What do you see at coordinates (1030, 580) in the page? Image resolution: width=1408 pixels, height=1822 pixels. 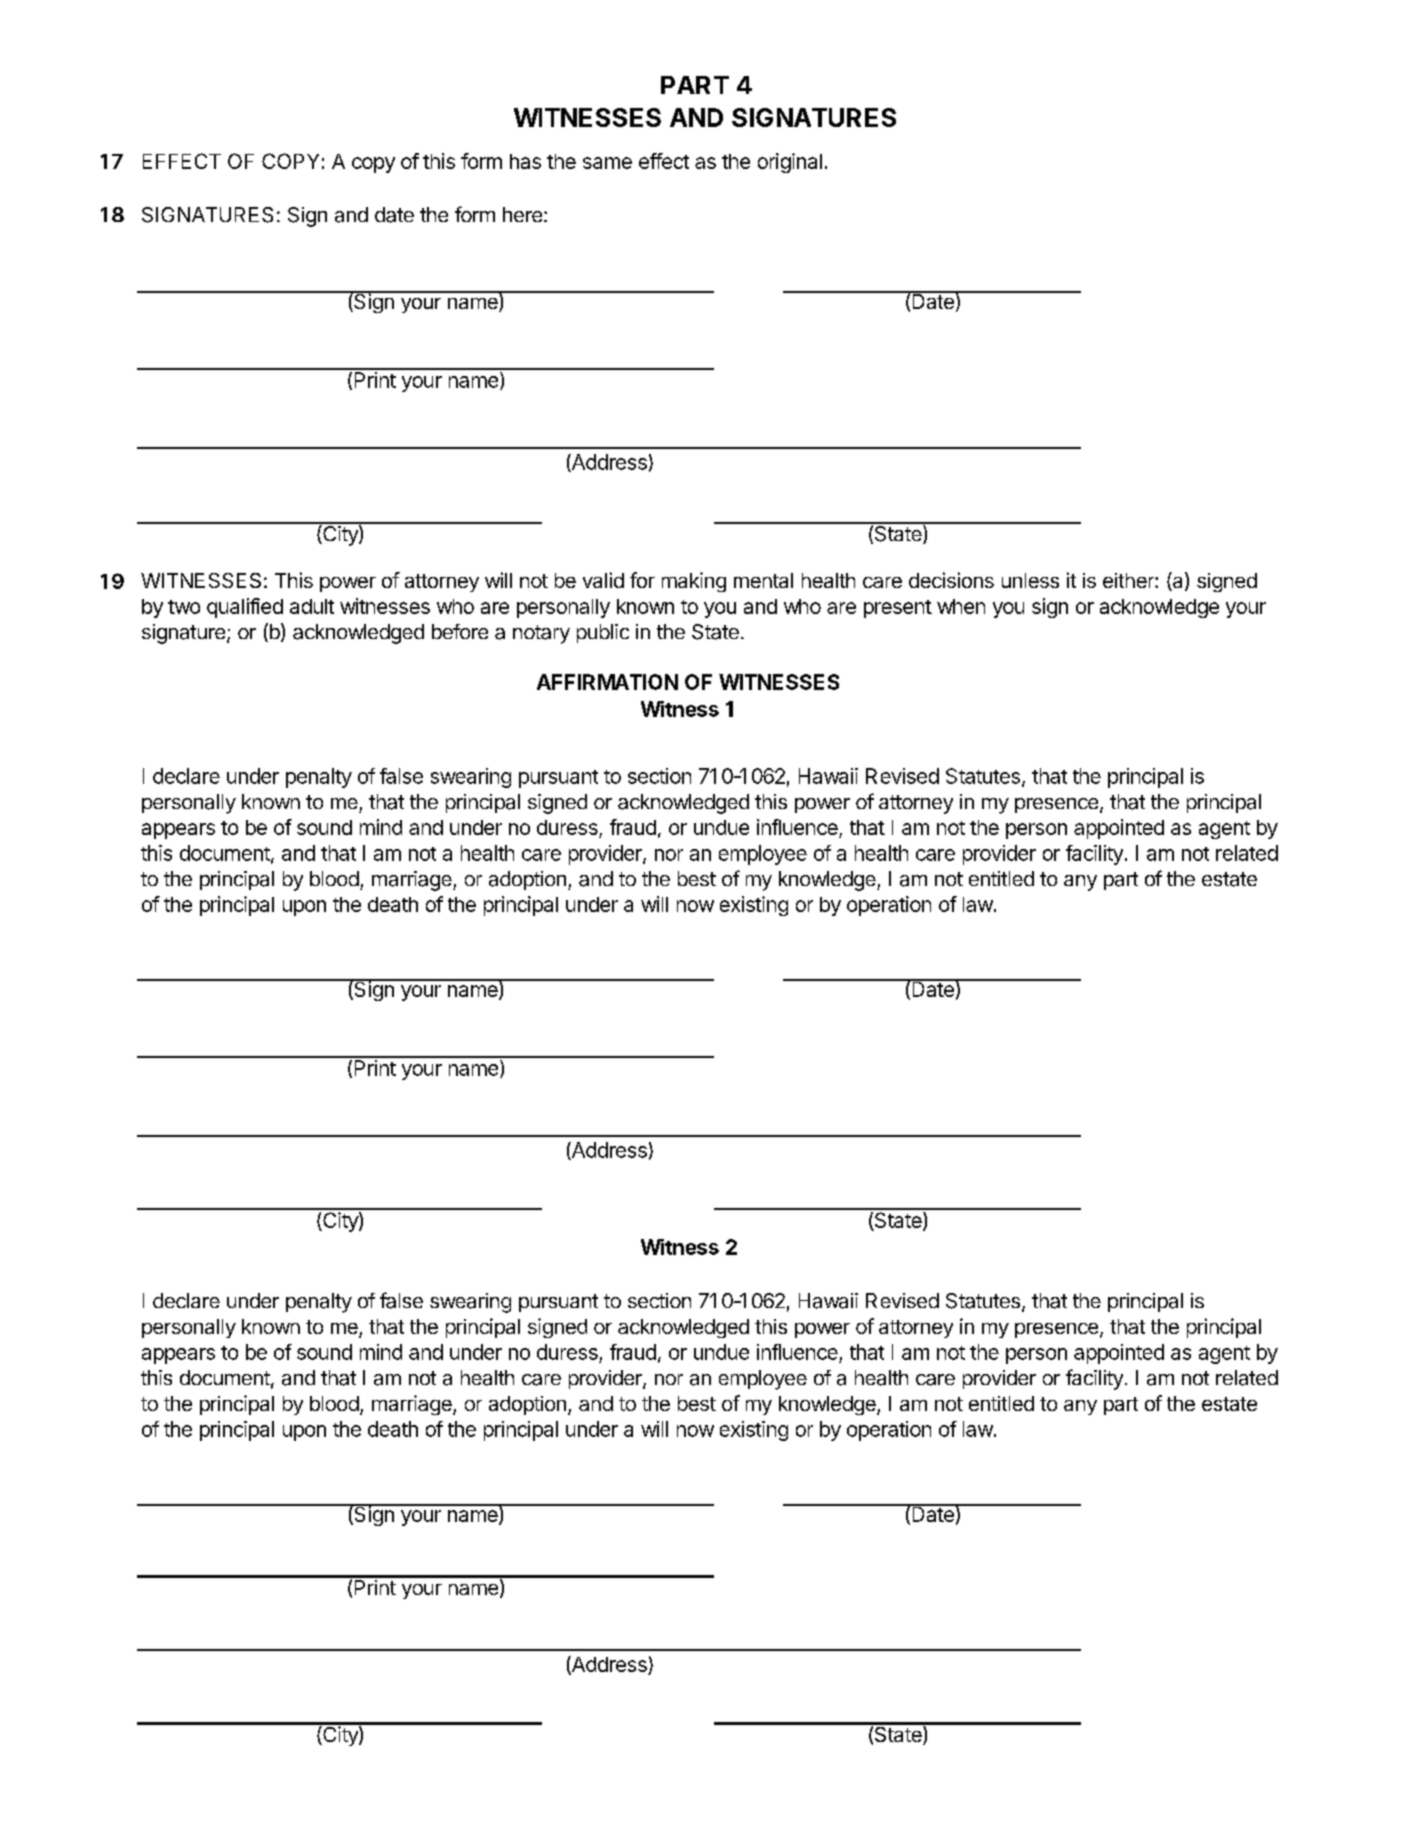 I see `unless` at bounding box center [1030, 580].
